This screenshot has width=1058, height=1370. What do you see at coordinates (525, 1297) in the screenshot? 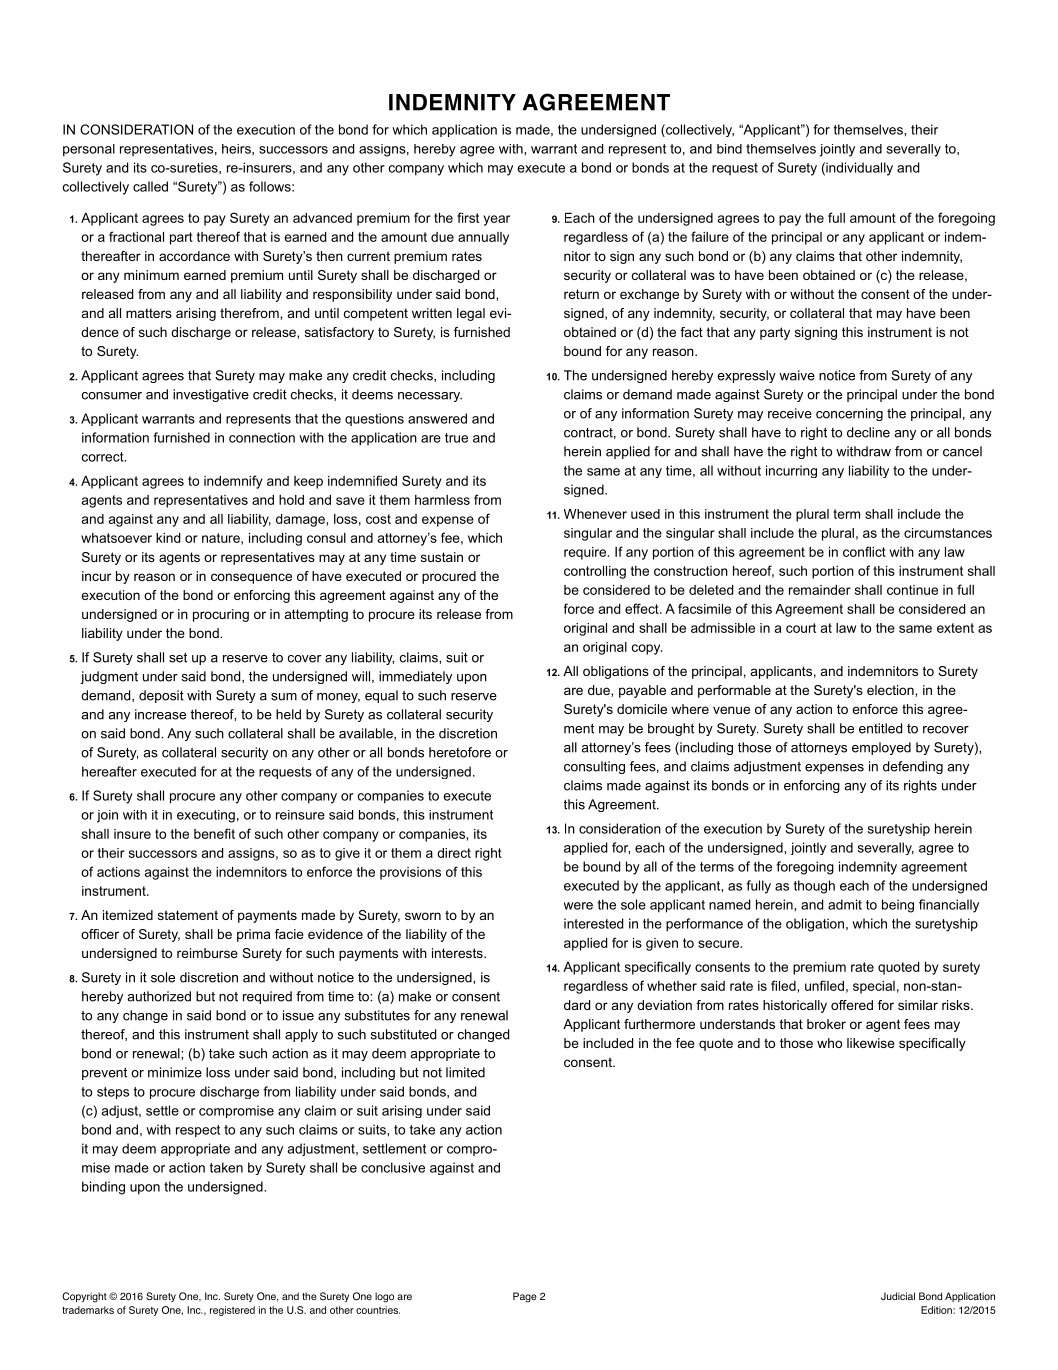
I see `Page` at bounding box center [525, 1297].
